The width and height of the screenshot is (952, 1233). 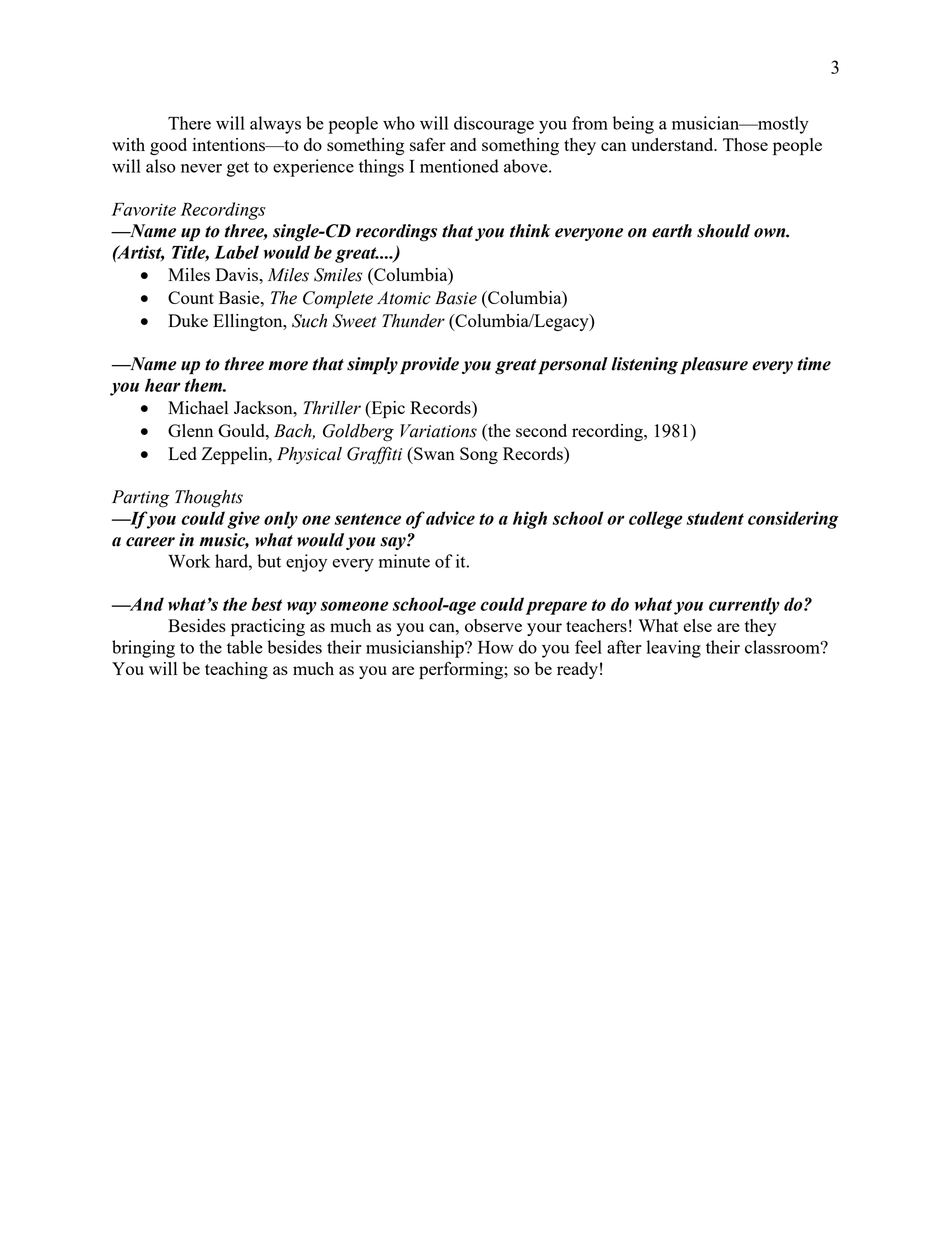 I want to click on Thoughts, so click(x=209, y=499).
